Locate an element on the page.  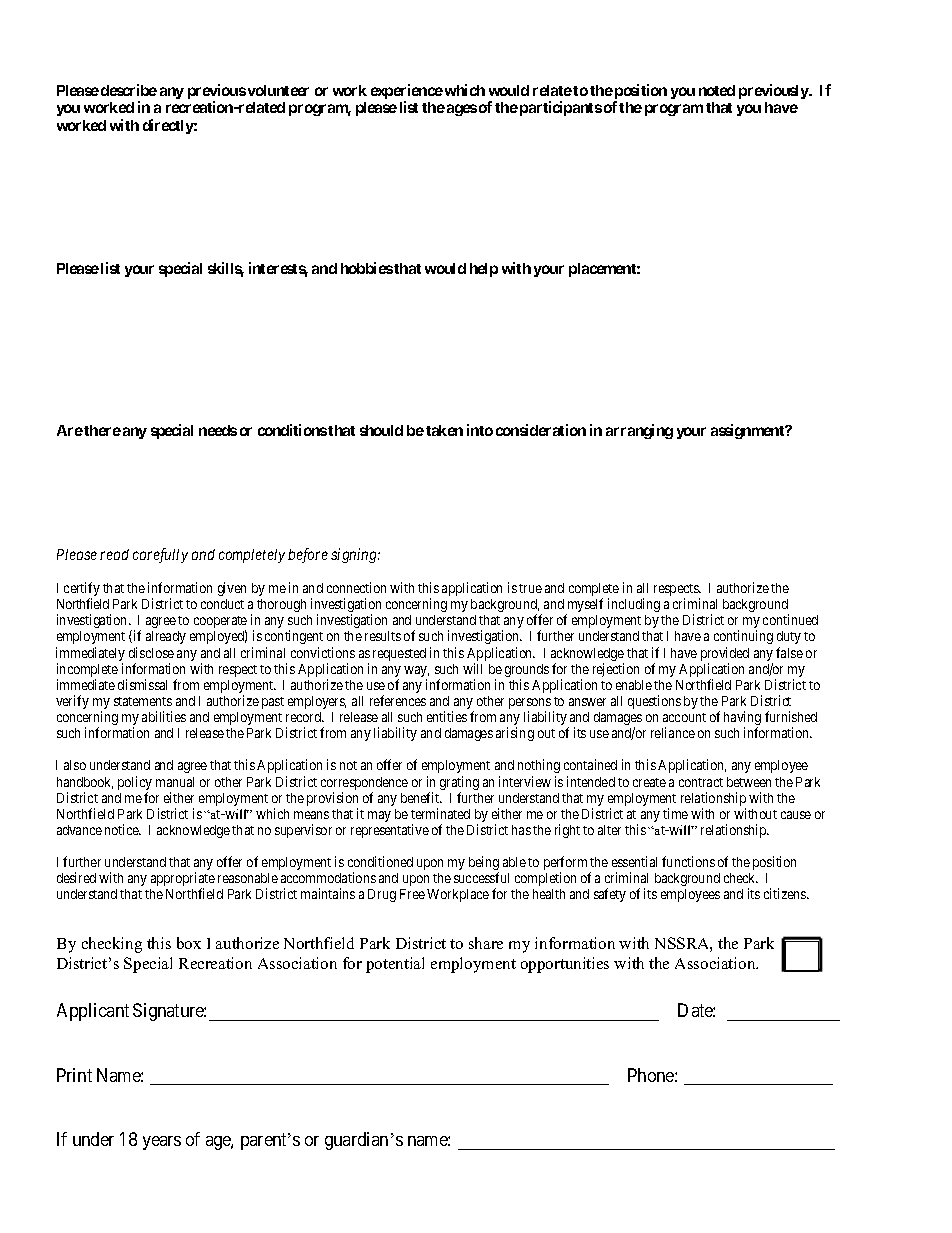
opportunities is located at coordinates (565, 965).
